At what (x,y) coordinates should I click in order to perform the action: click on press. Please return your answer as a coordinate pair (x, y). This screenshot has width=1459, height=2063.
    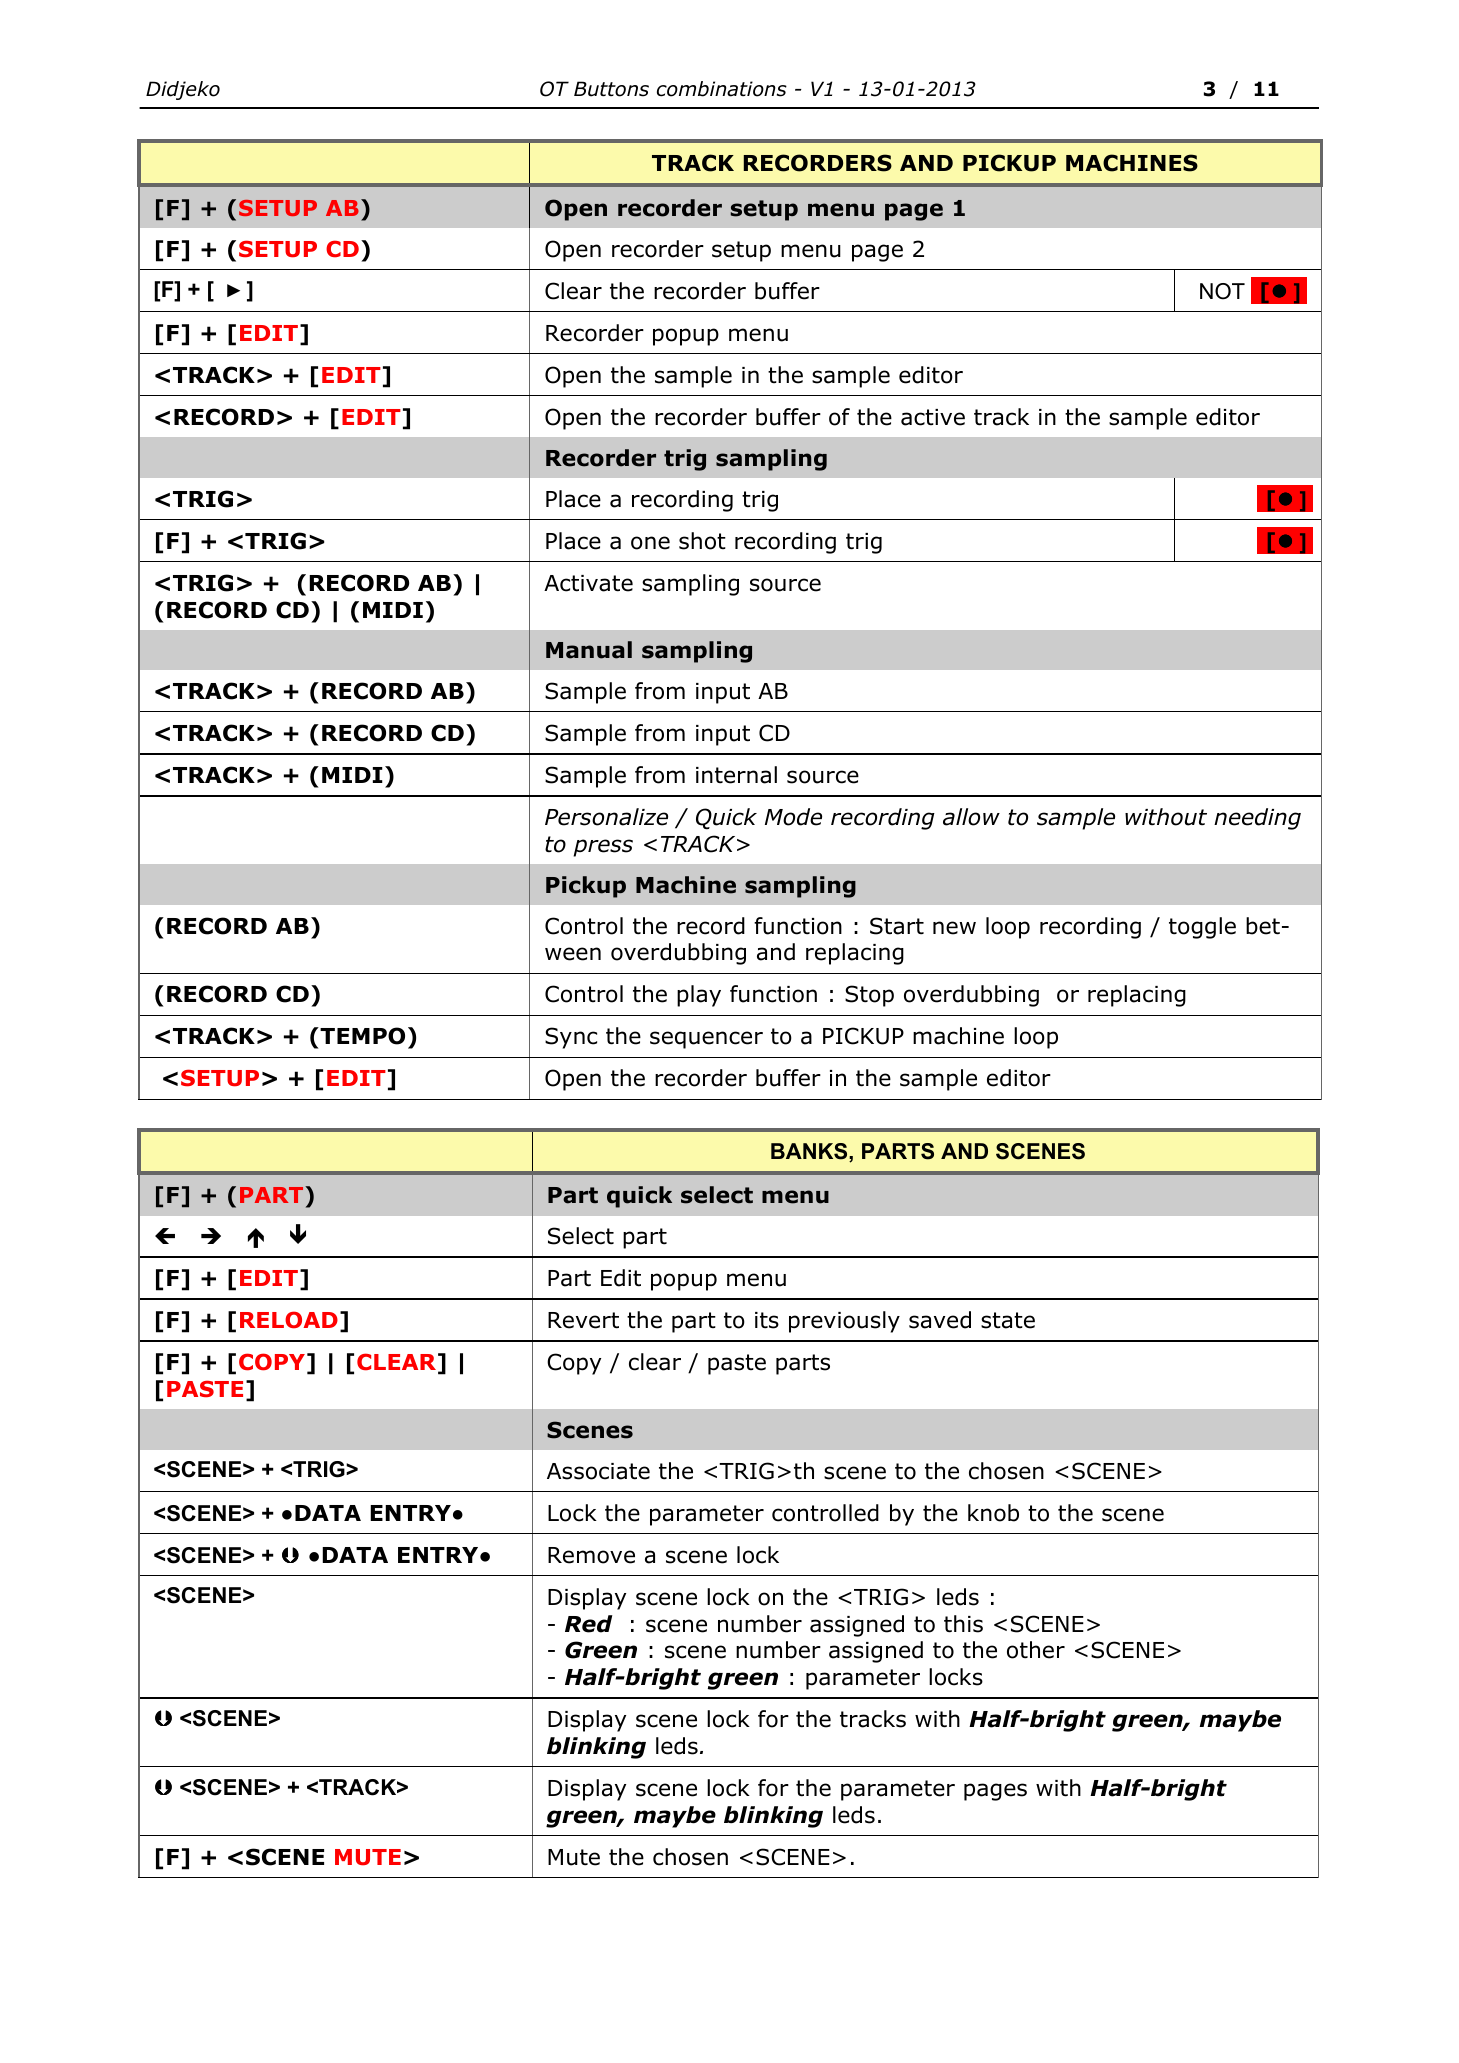
    Looking at the image, I should click on (603, 848).
